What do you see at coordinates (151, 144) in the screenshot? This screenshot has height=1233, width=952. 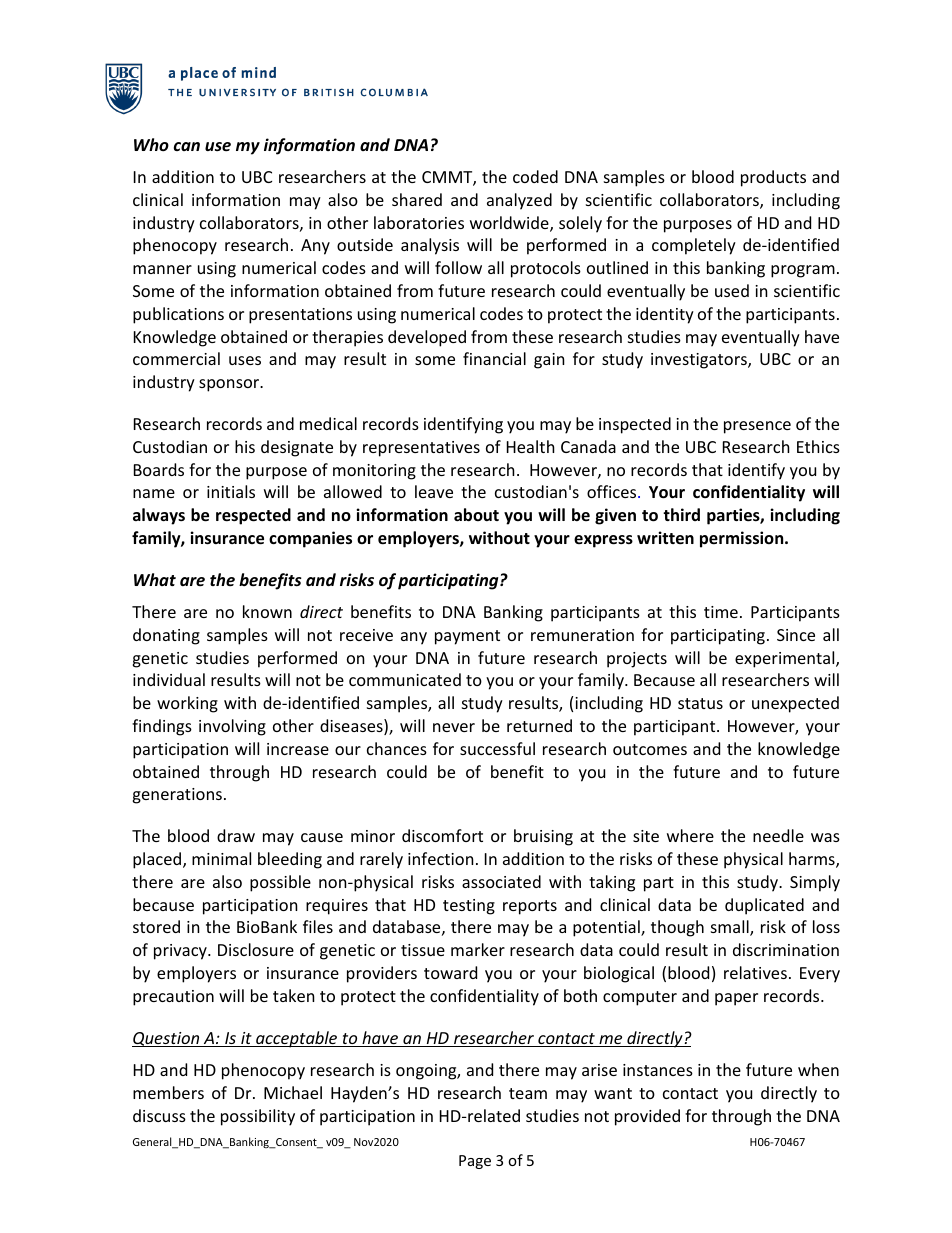 I see `Who` at bounding box center [151, 144].
